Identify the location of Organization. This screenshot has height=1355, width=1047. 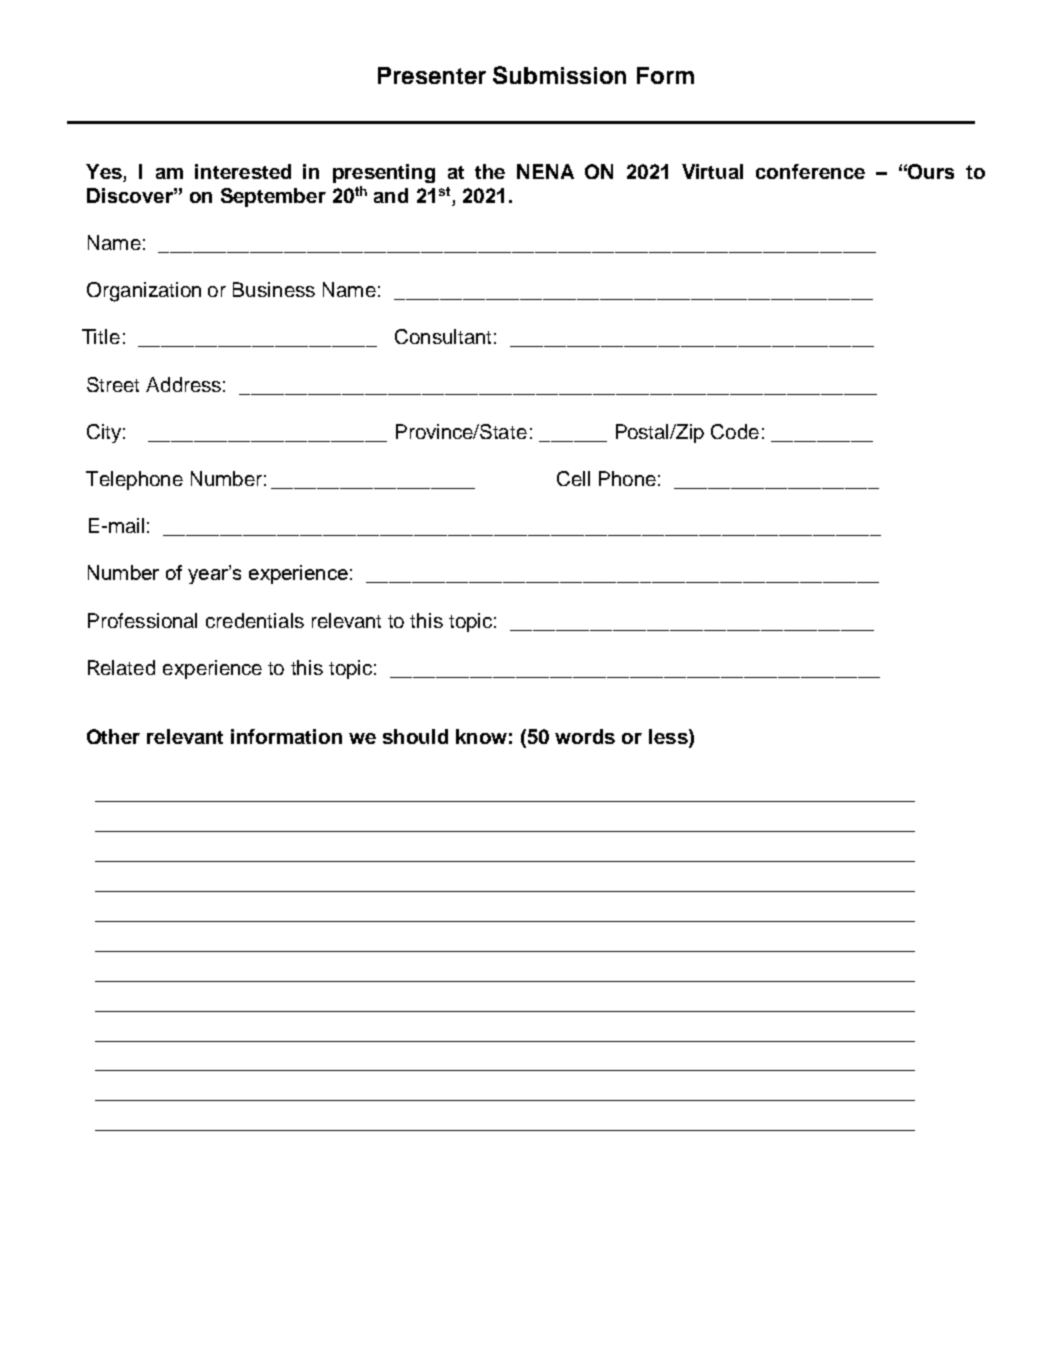
(144, 292).
